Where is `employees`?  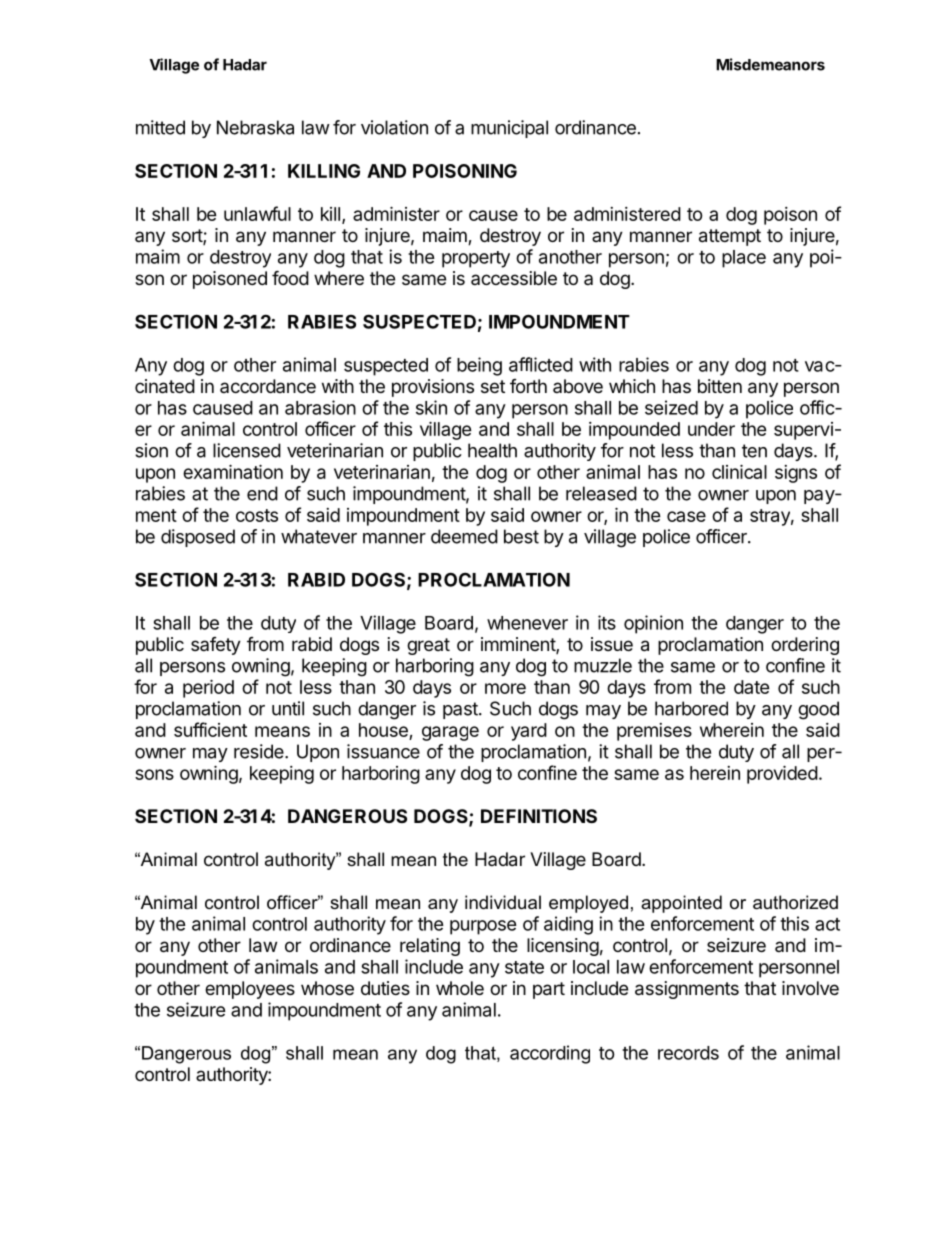
employees is located at coordinates (250, 990).
